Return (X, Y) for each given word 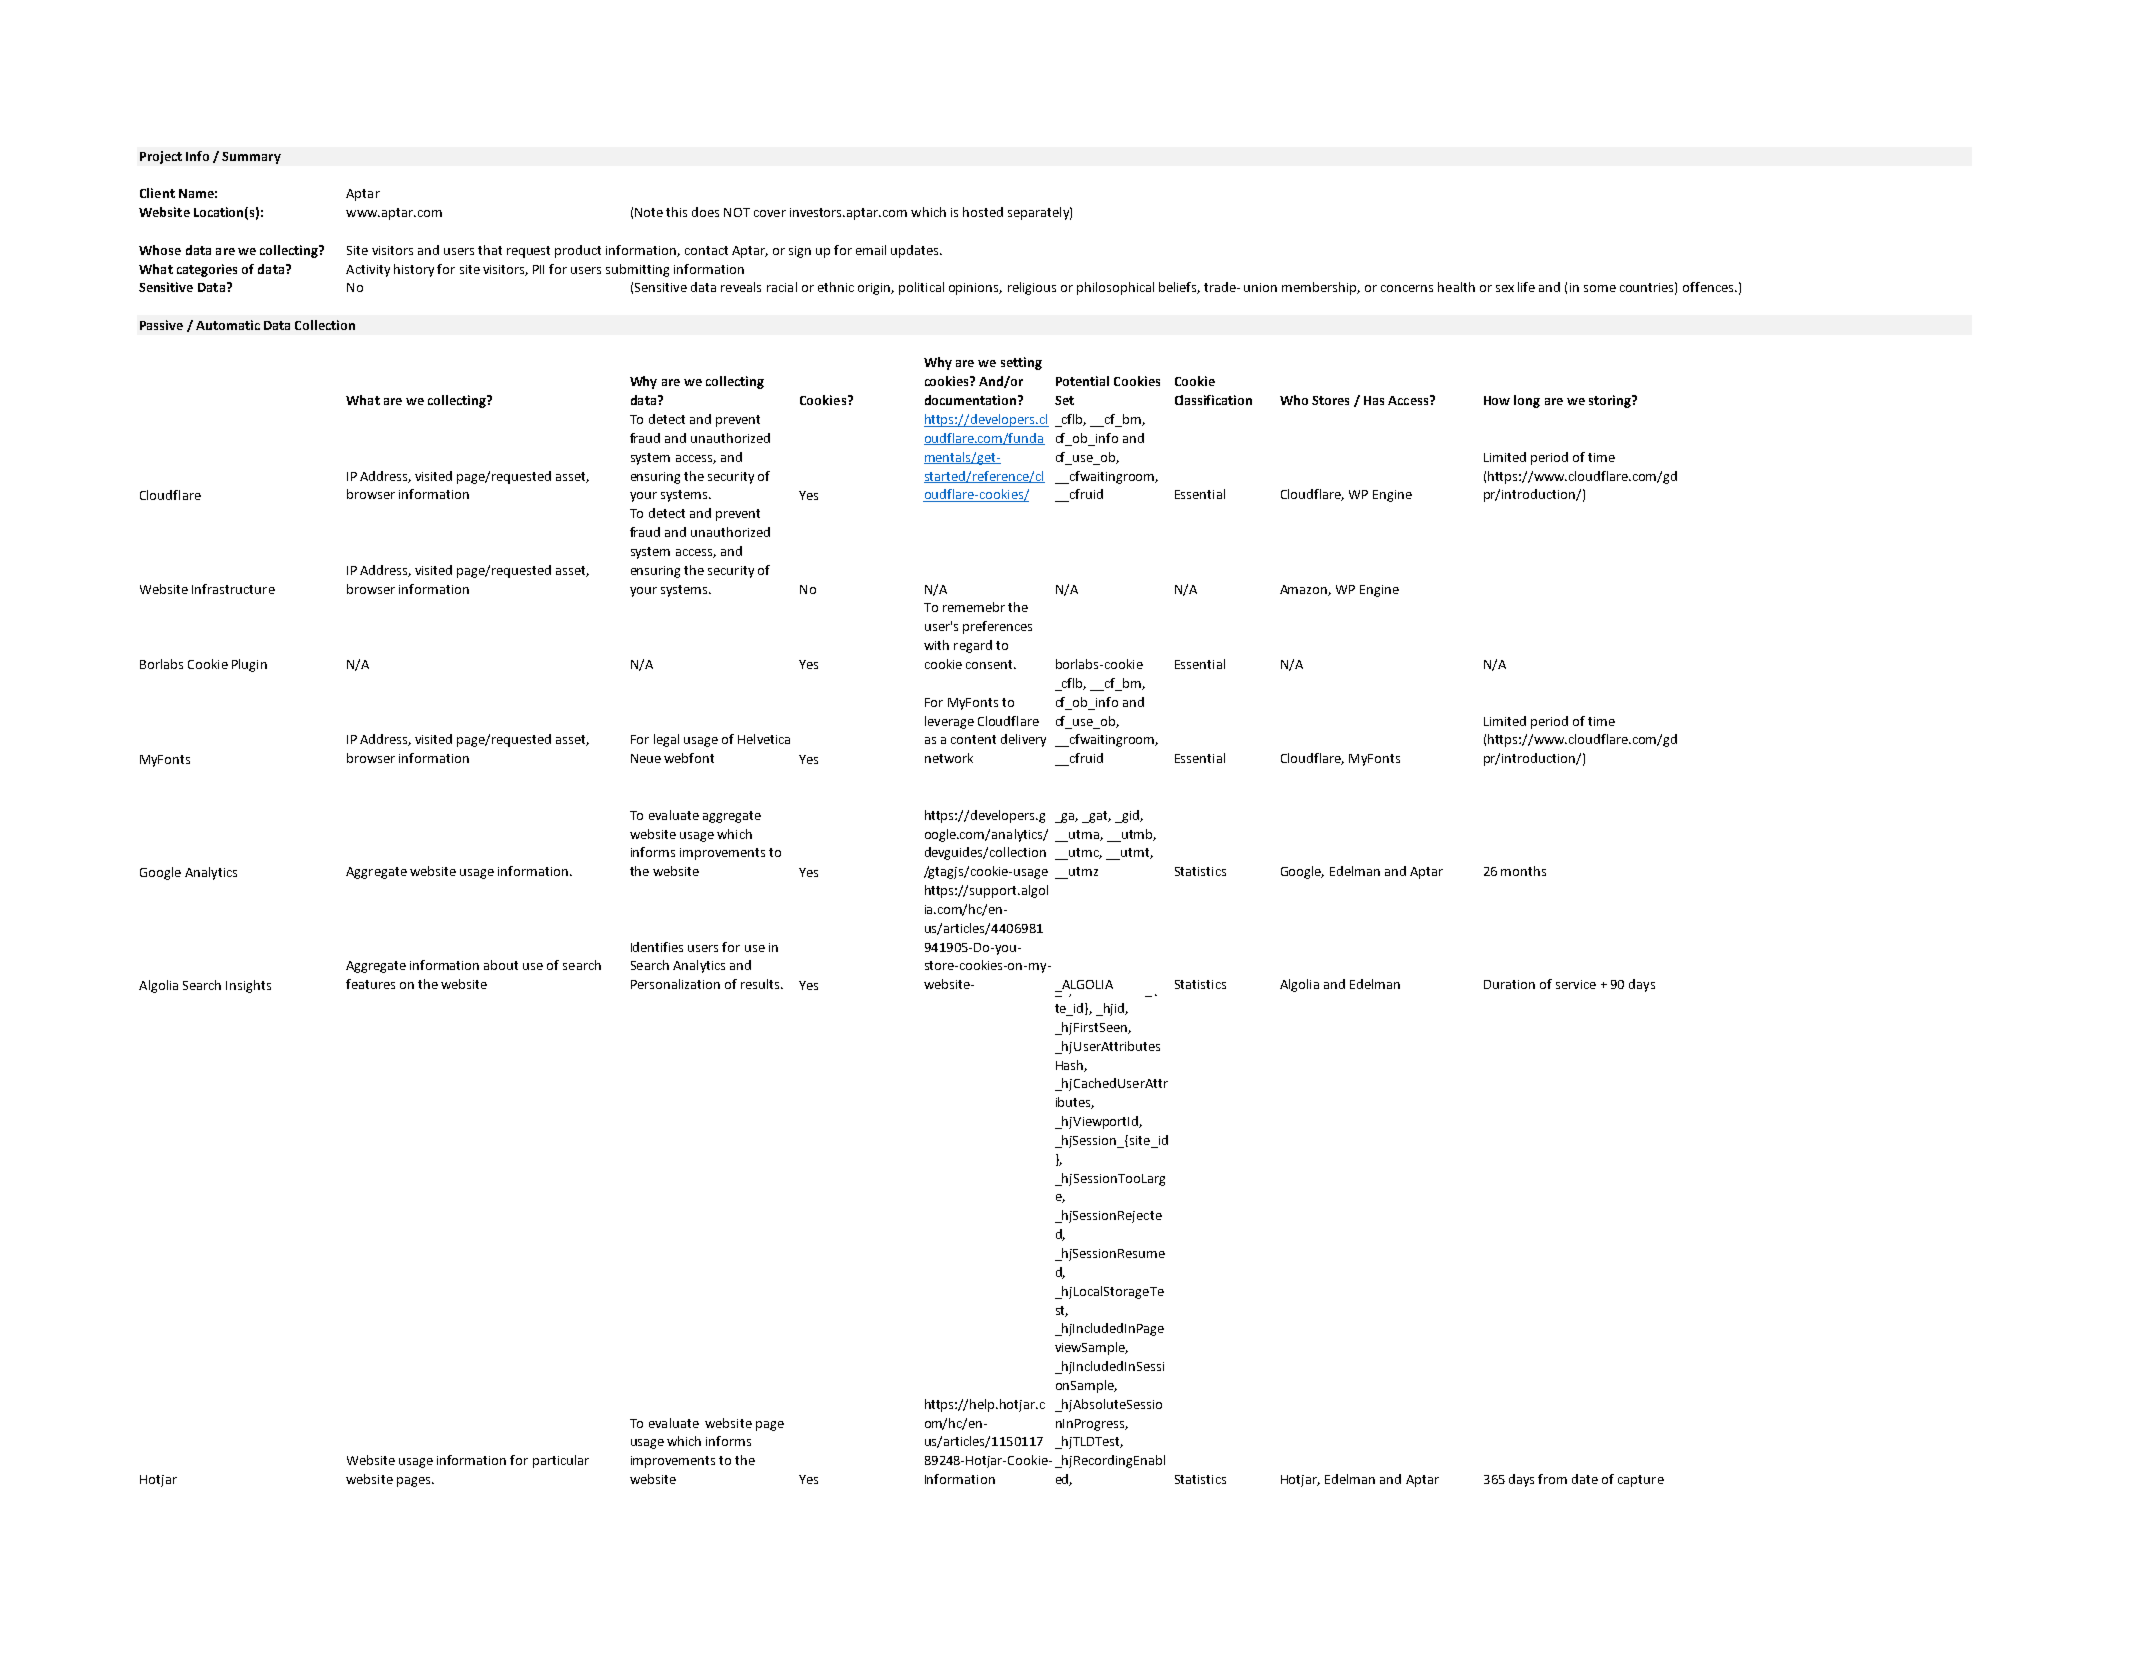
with (936, 645)
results (761, 984)
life (1526, 287)
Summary (251, 158)
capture (1641, 1481)
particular (561, 1461)
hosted (983, 212)
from (1552, 1479)
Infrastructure (233, 589)
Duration (1509, 984)
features (370, 984)
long (1527, 401)
